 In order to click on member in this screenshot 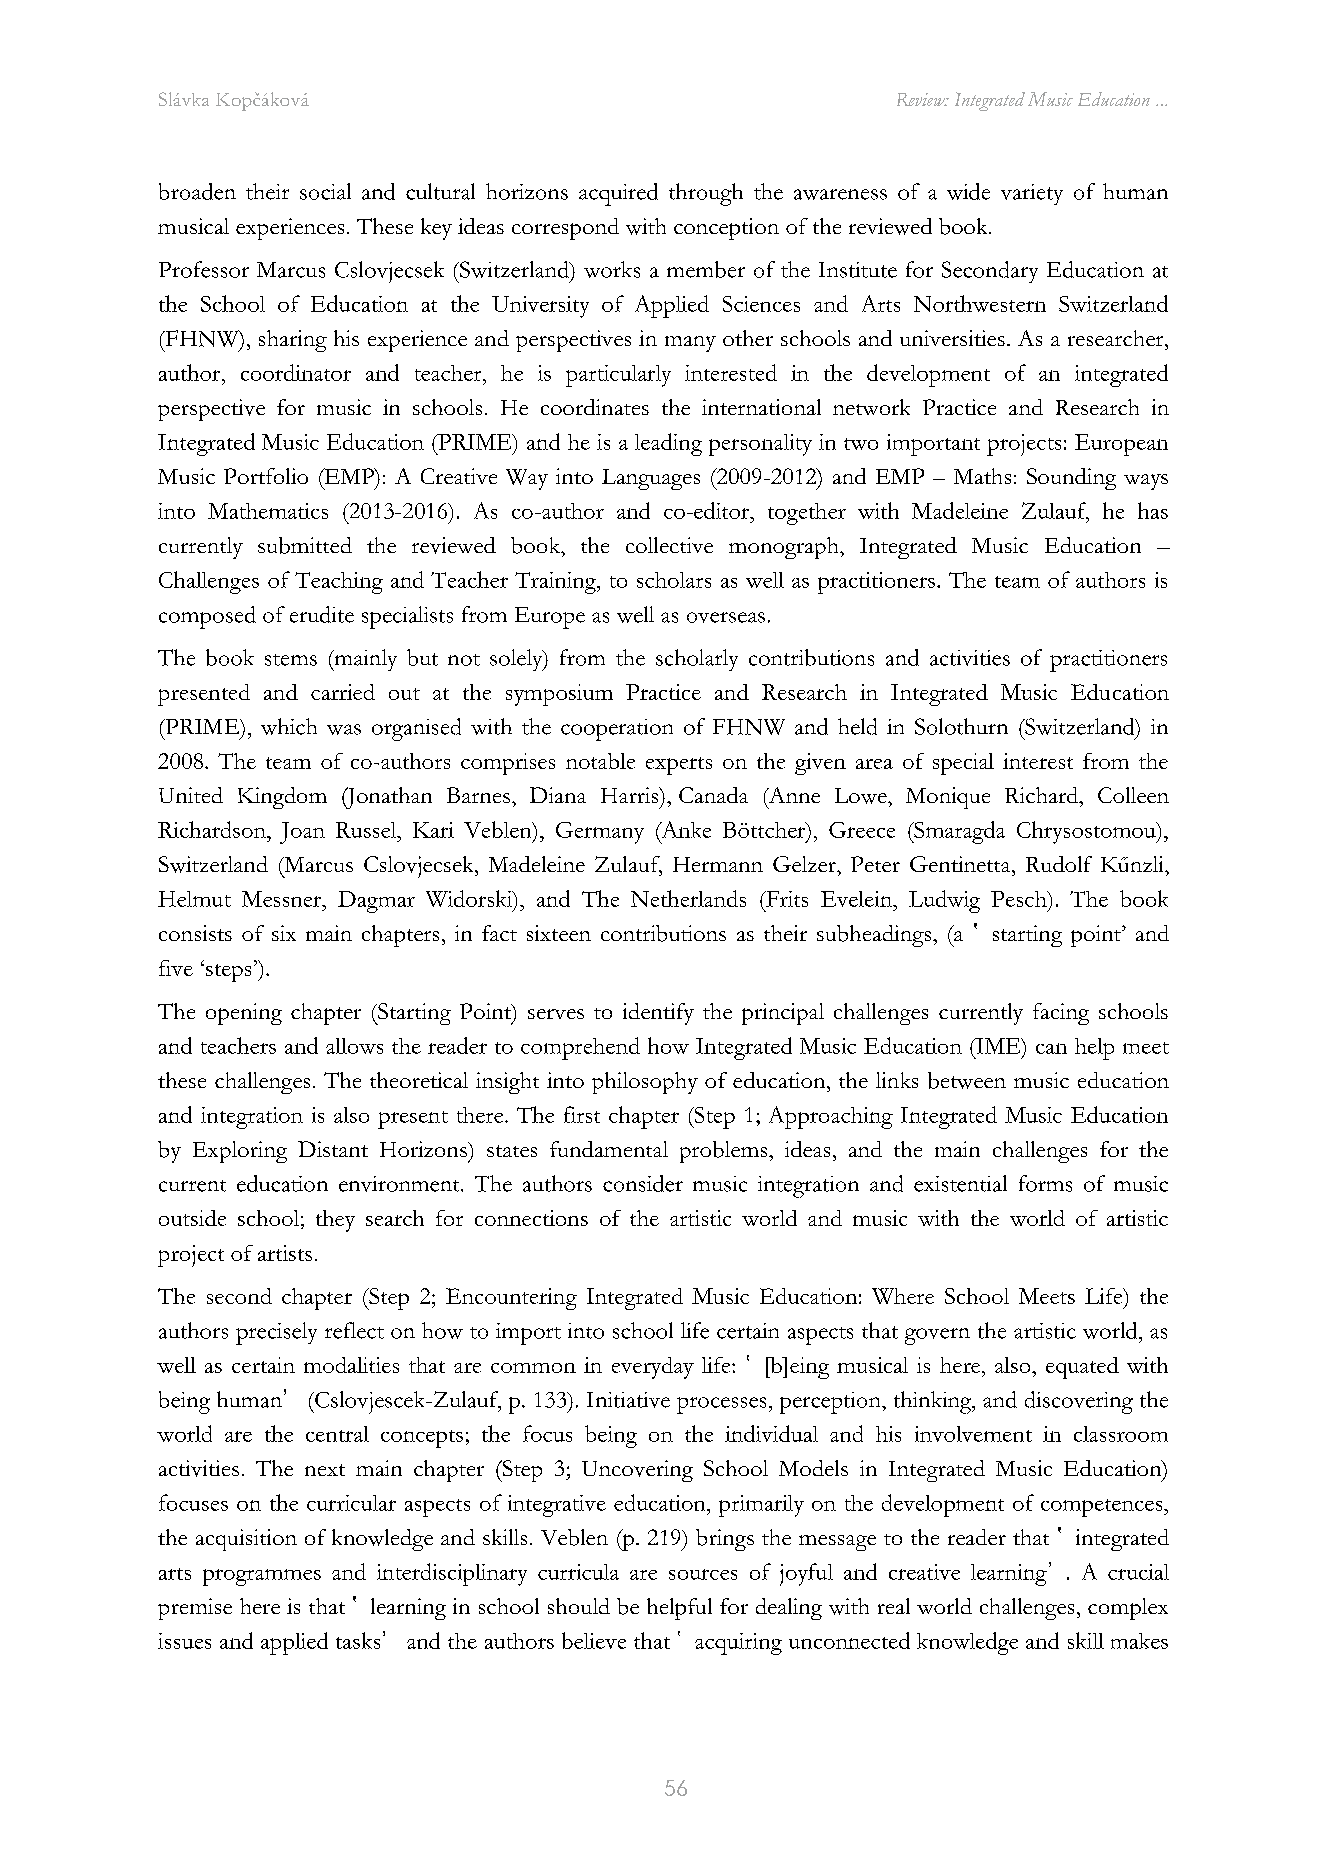, I will do `click(706, 269)`.
